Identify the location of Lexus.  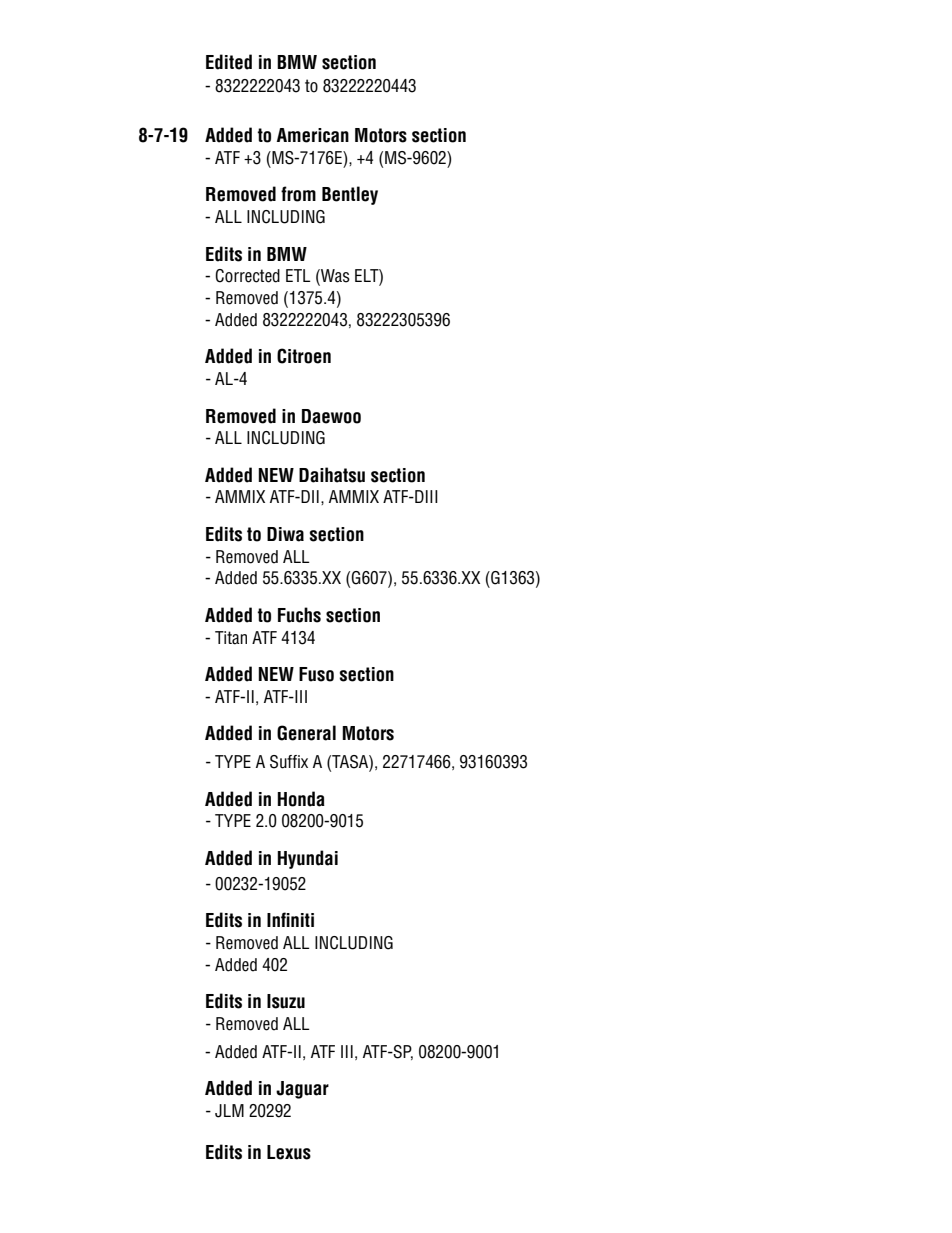
(289, 1152).
